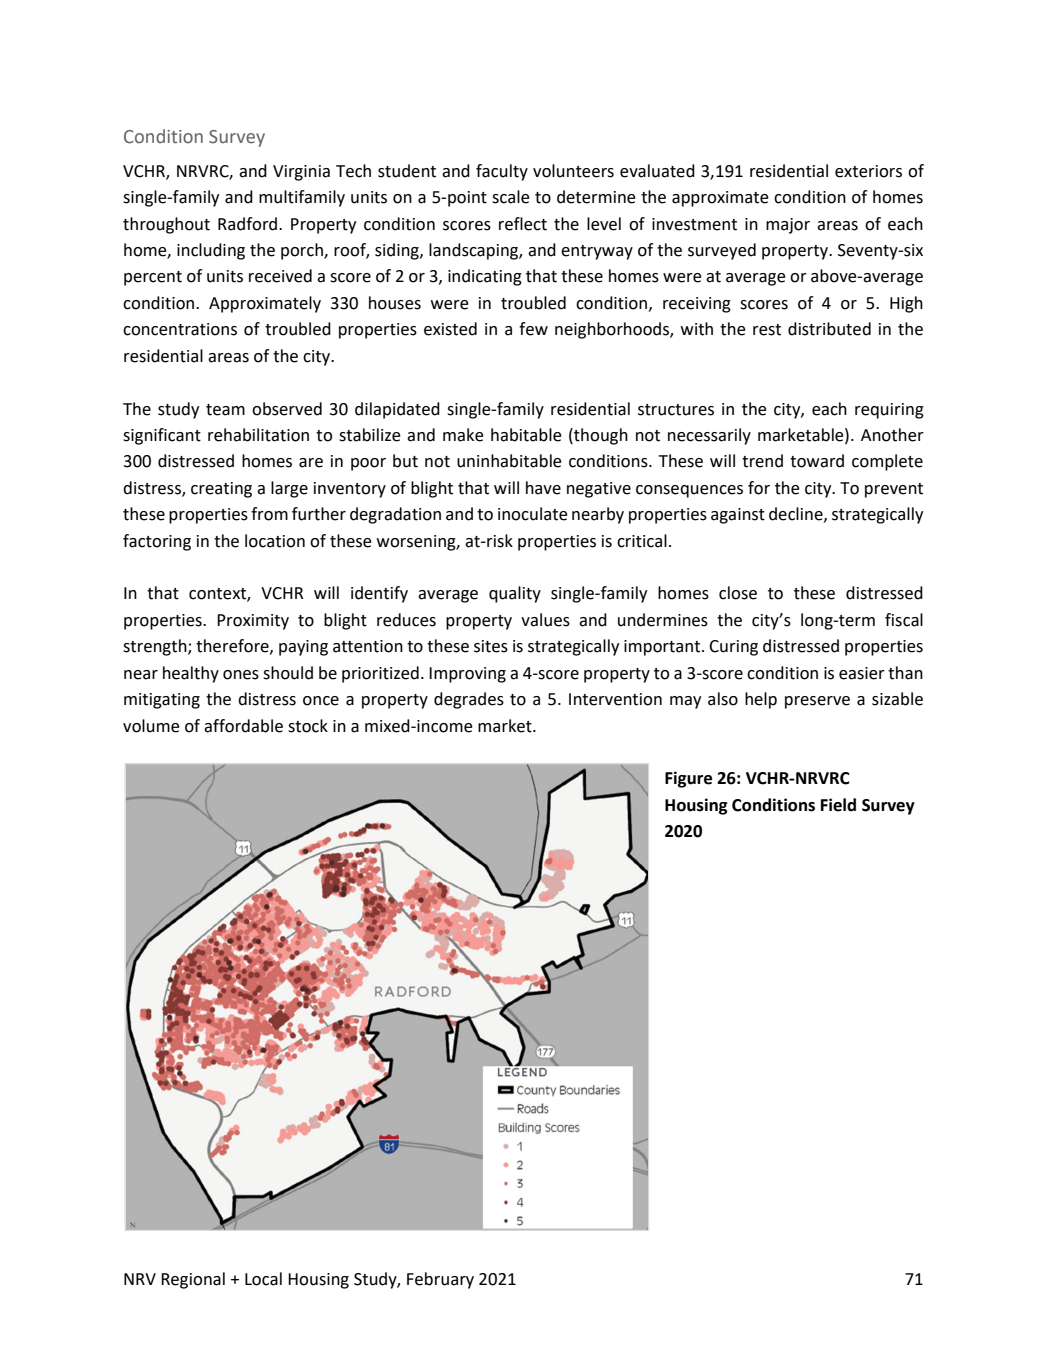 The width and height of the image is (1047, 1355). Describe the element at coordinates (817, 461) in the image. I see `toward` at that location.
